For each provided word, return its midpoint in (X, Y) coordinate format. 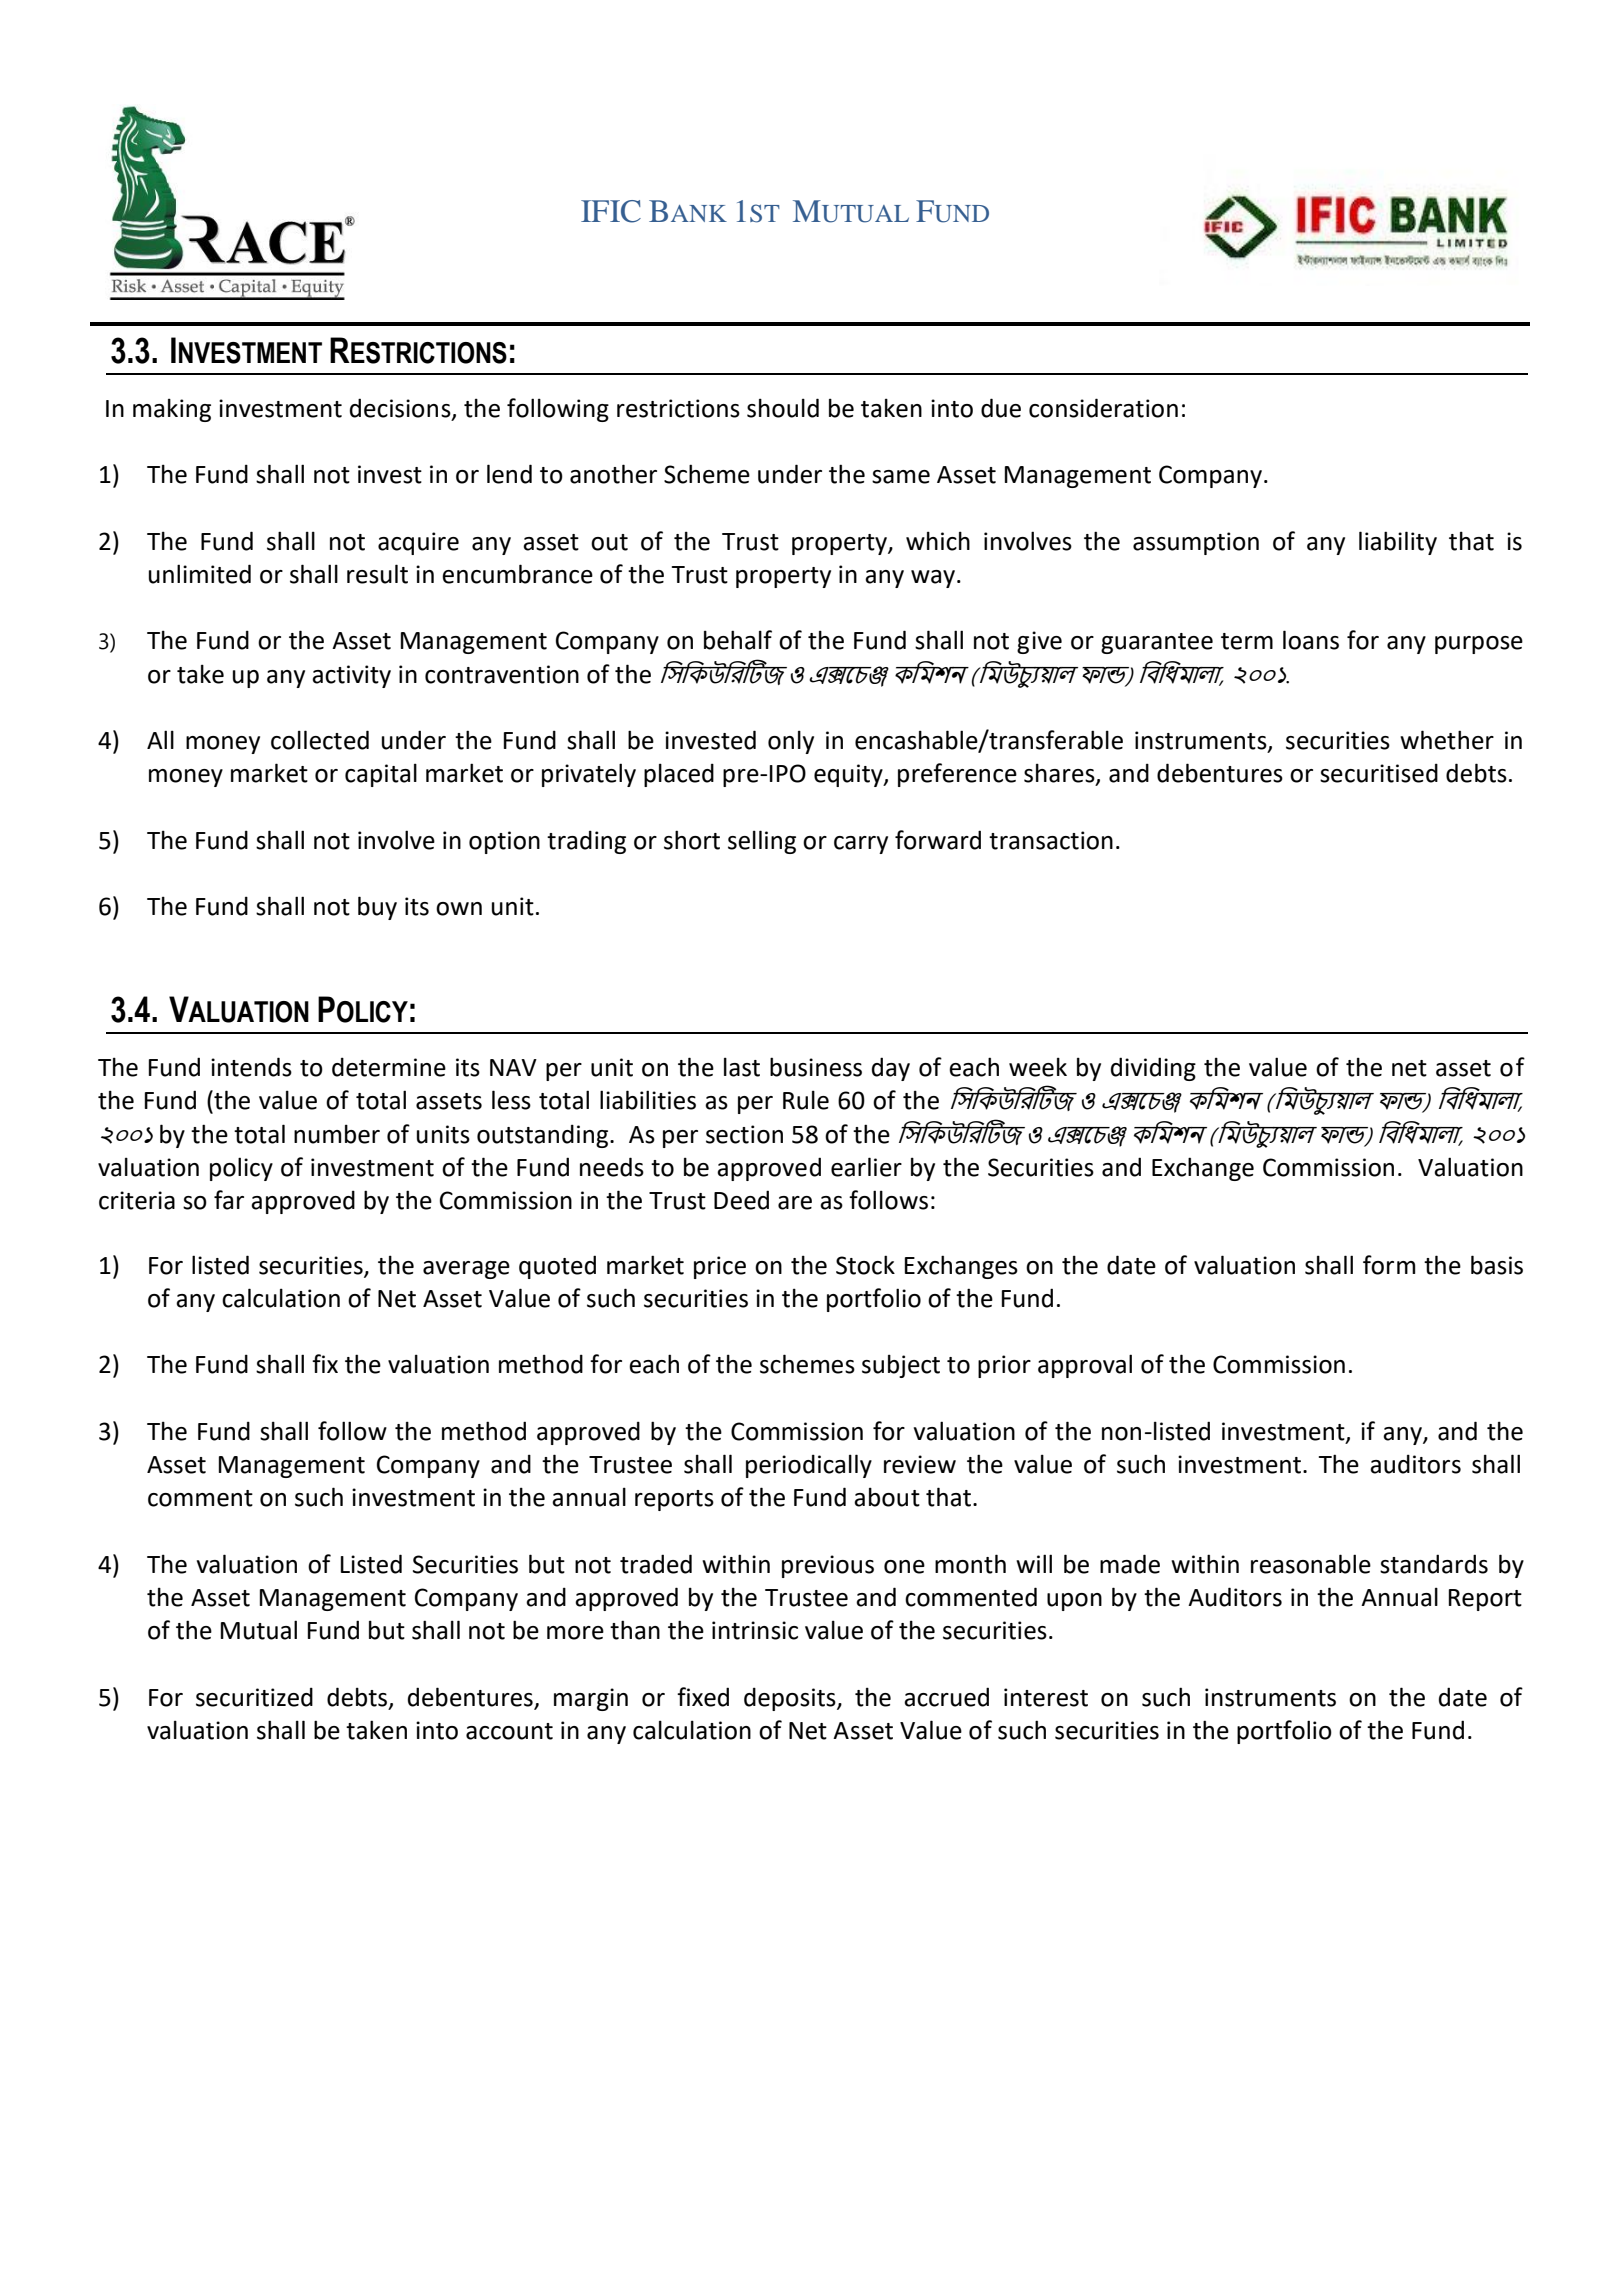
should (783, 408)
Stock (865, 1265)
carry (861, 845)
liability (1398, 543)
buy (377, 908)
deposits (791, 1699)
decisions (401, 408)
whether (1447, 740)
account (509, 1731)
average (466, 1270)
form (1389, 1265)
